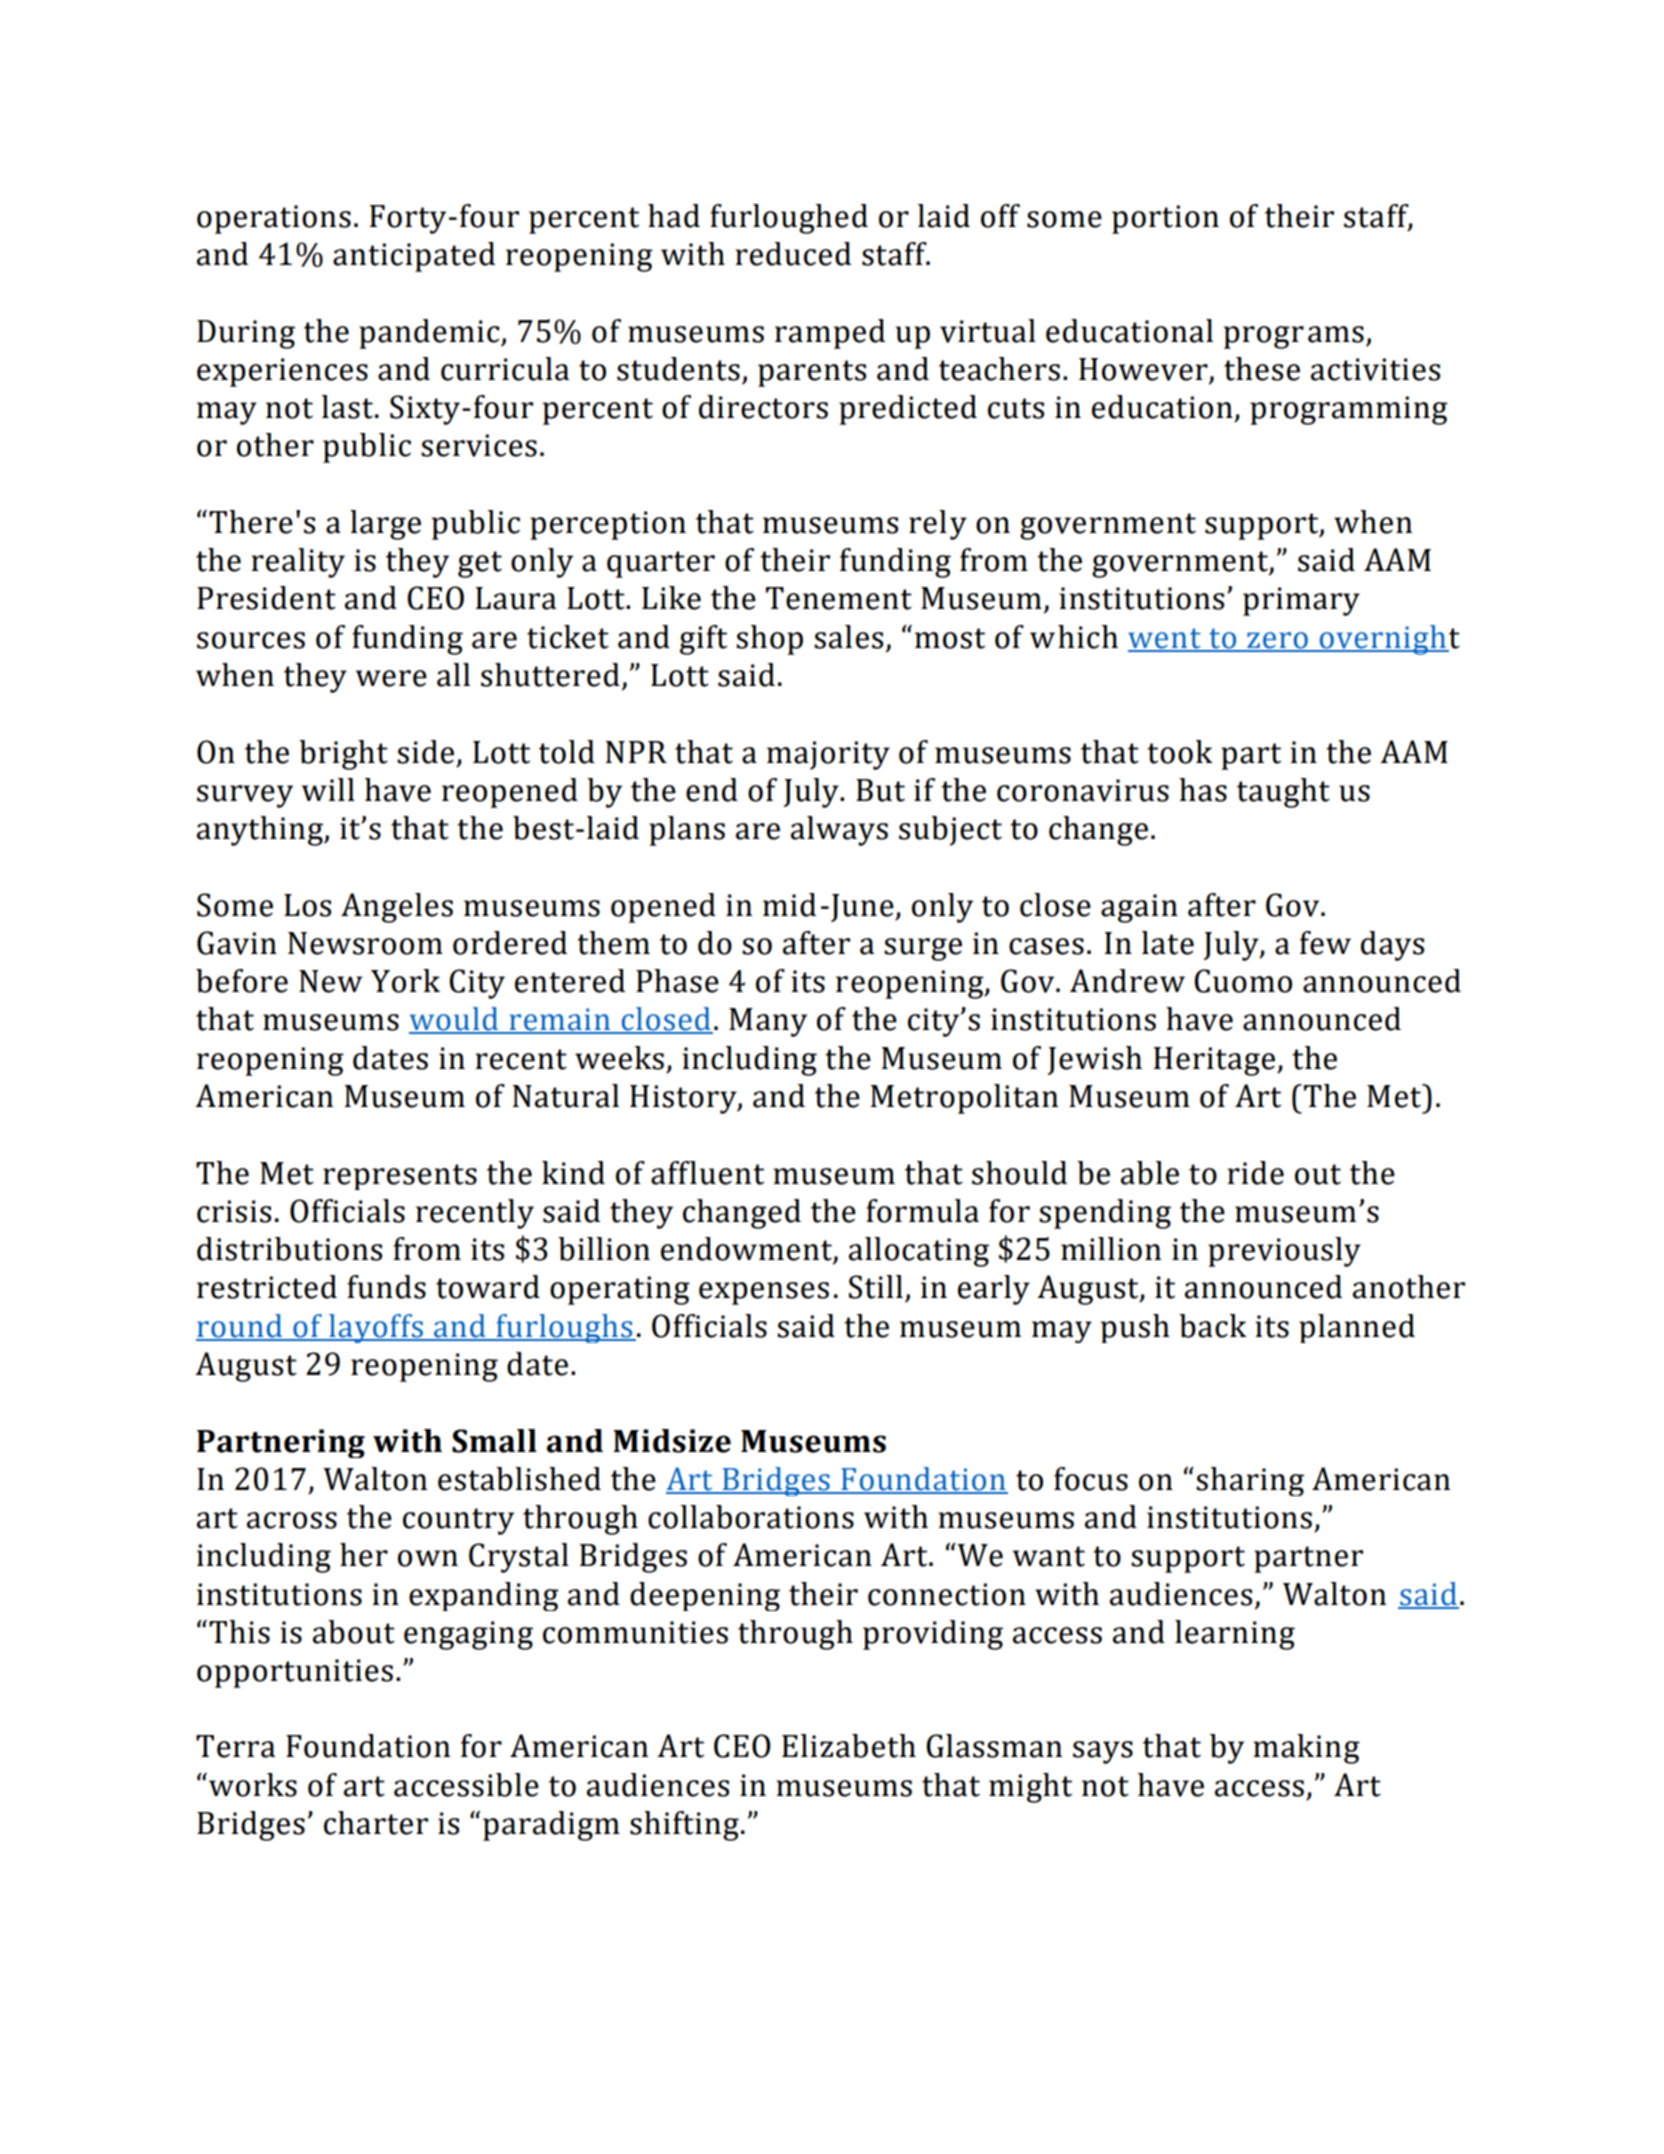 This screenshot has height=2154, width=1664. Describe the element at coordinates (849, 1746) in the screenshot. I see `Elizabeth` at that location.
